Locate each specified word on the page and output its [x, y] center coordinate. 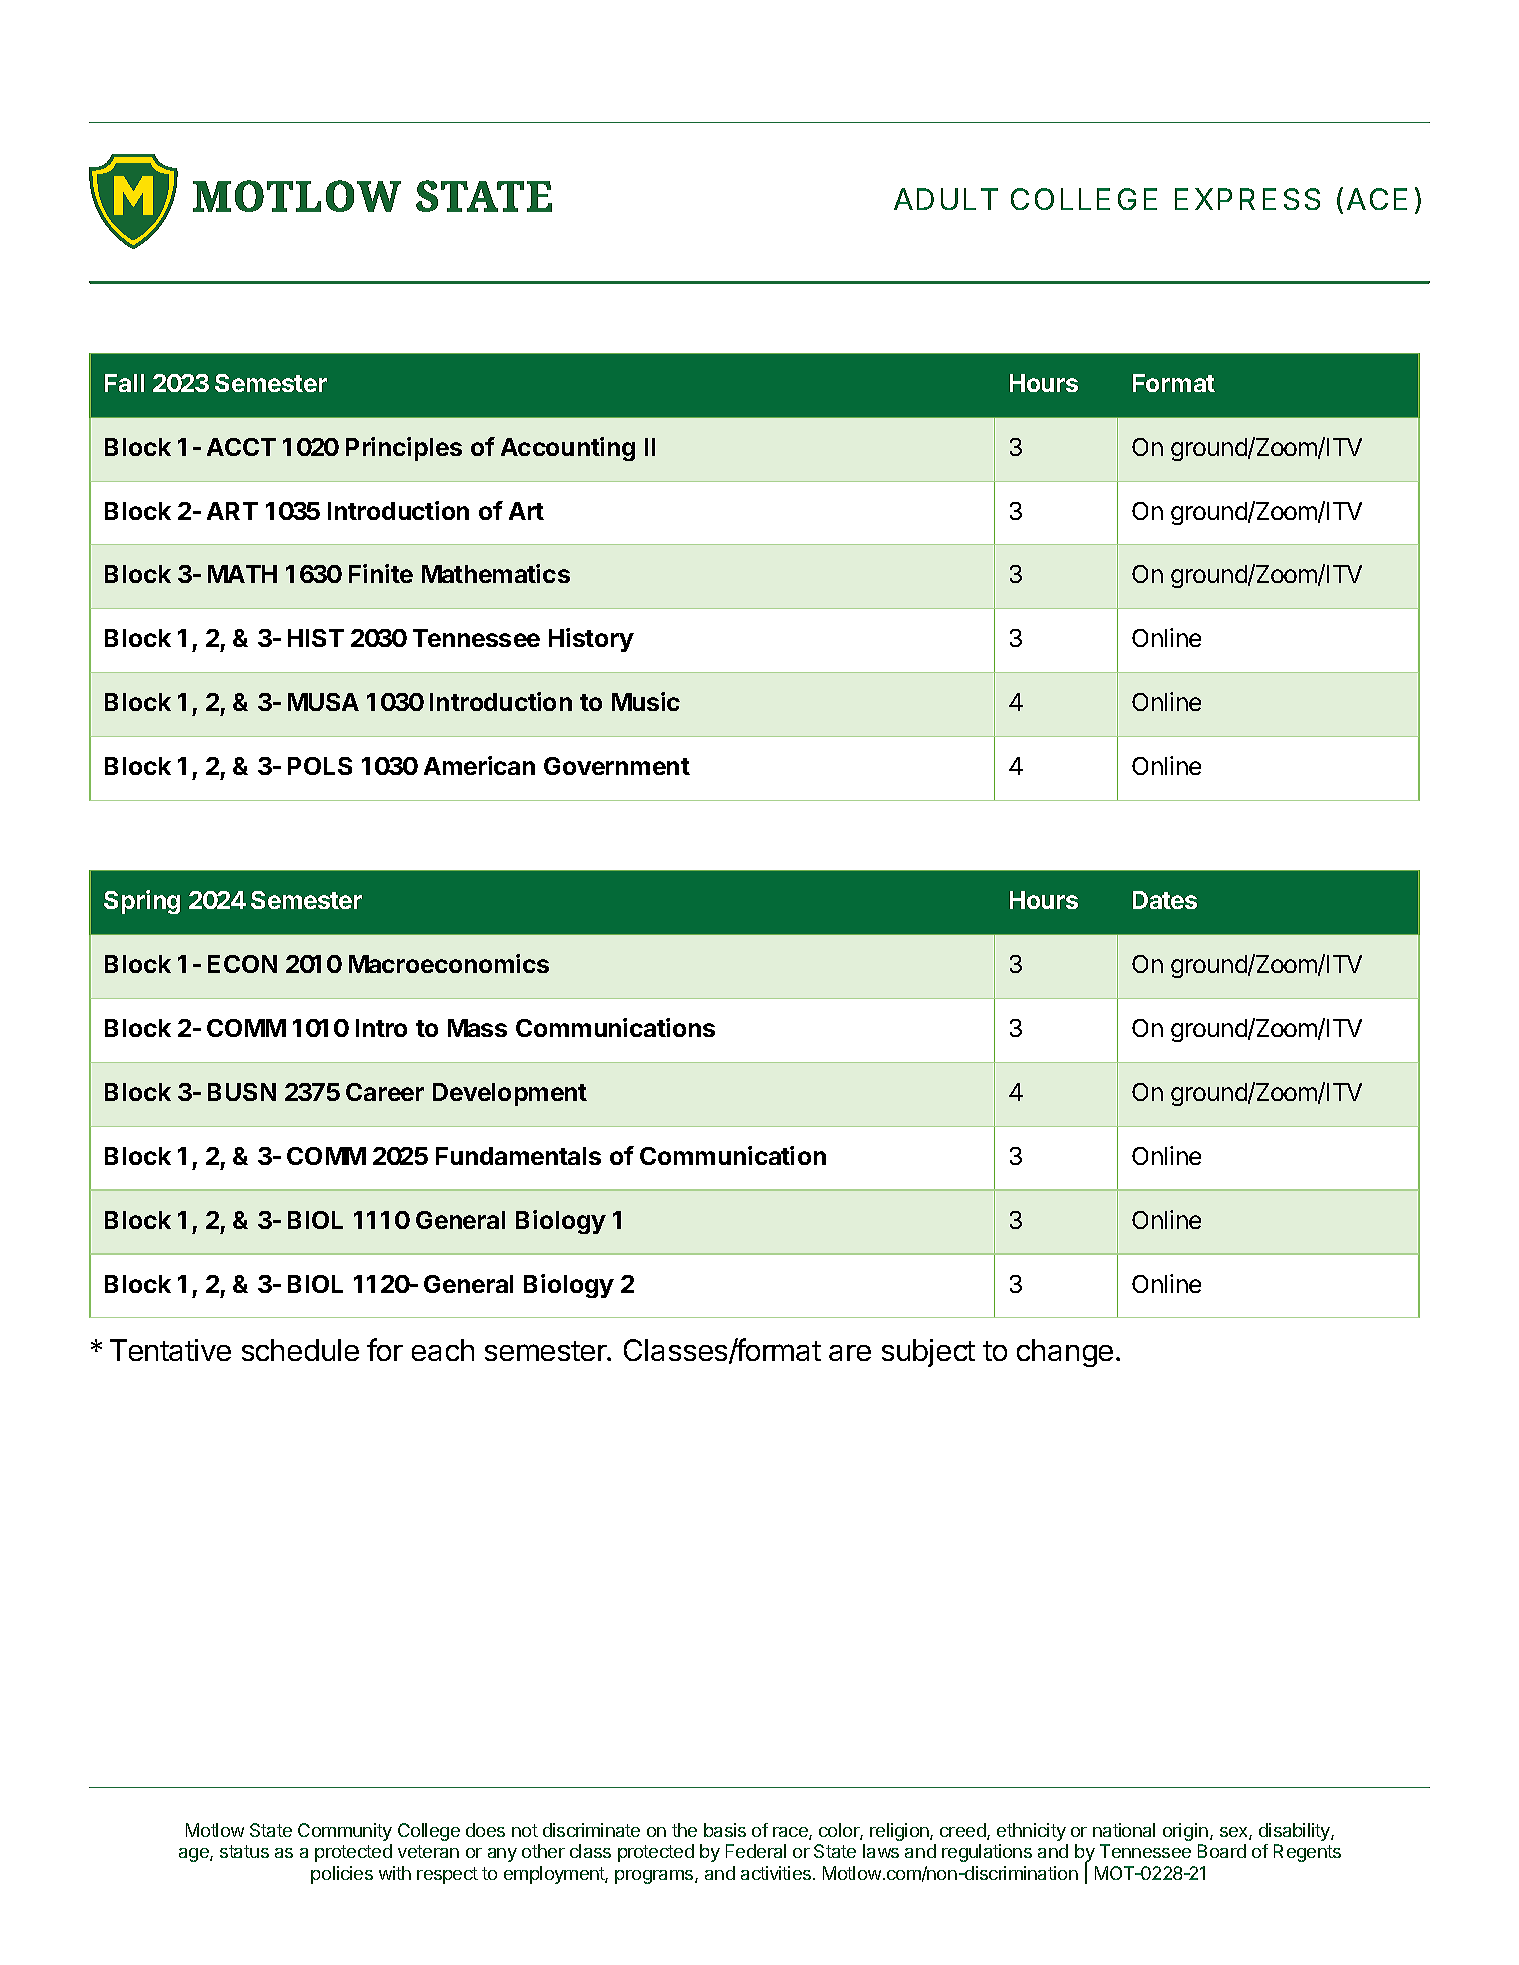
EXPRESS [1247, 199]
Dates [1165, 900]
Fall [124, 383]
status [244, 1851]
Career [385, 1092]
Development [510, 1094]
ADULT [946, 199]
